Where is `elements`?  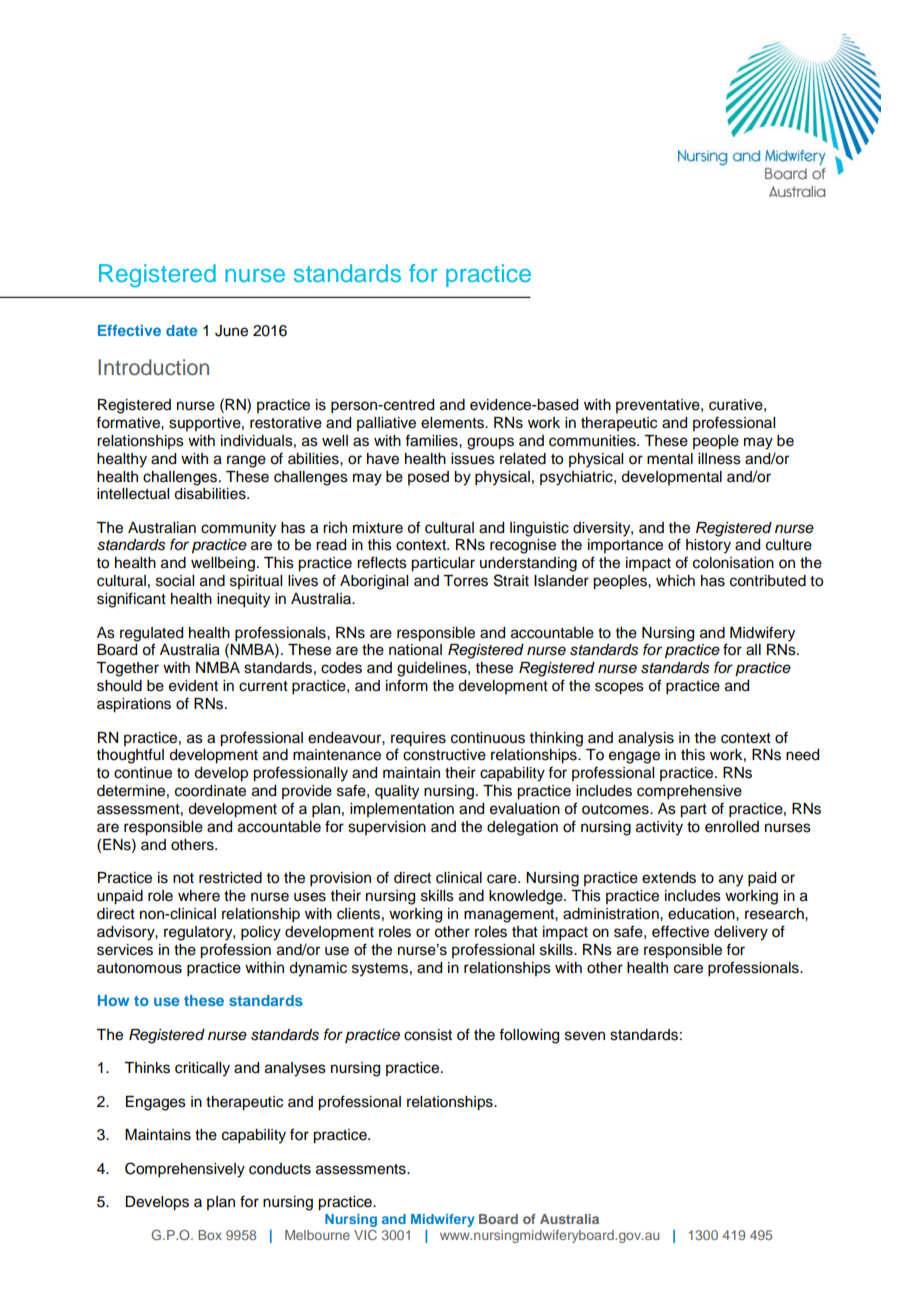
elements is located at coordinates (453, 423).
